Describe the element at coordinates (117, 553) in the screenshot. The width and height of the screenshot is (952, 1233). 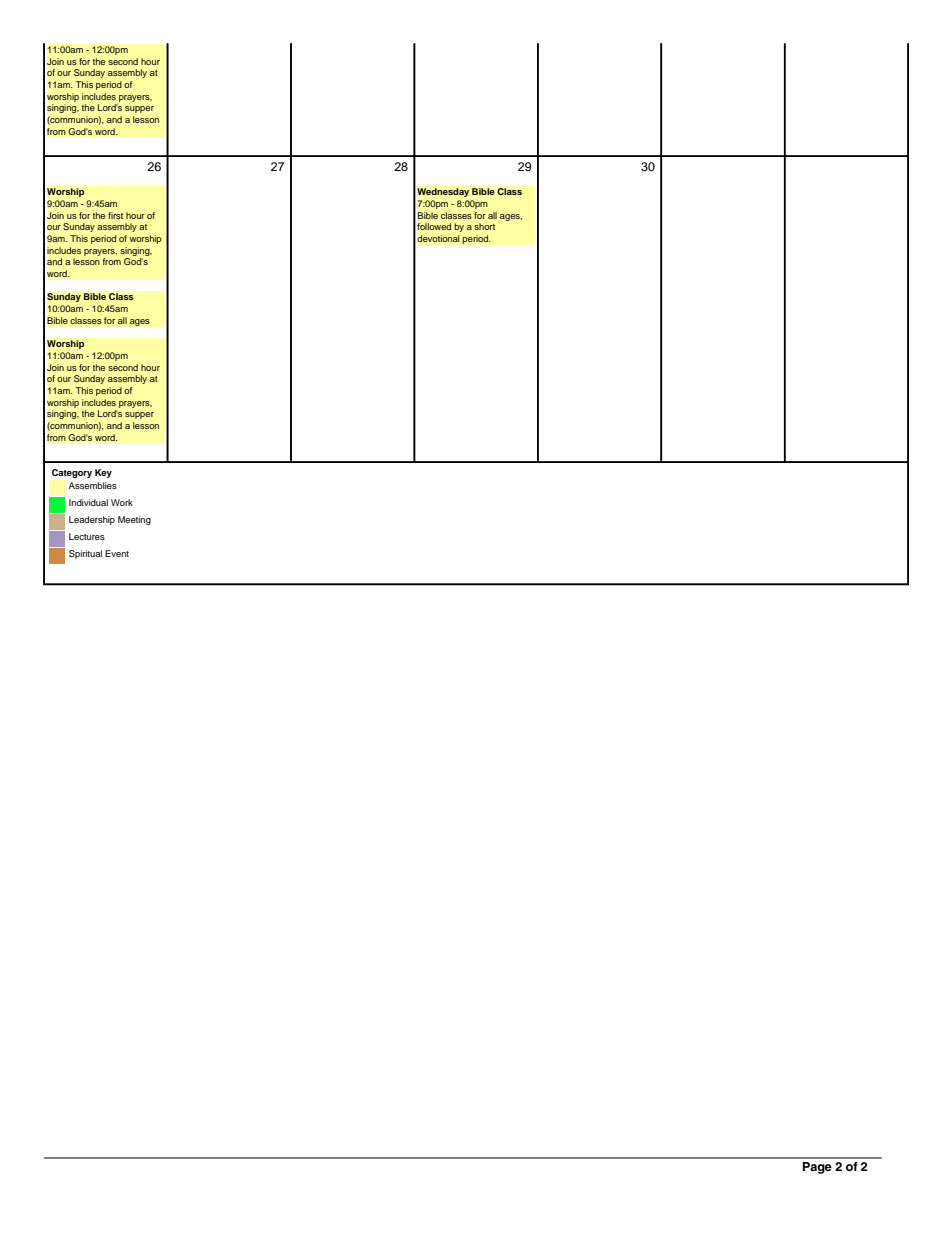
I see `Event` at that location.
